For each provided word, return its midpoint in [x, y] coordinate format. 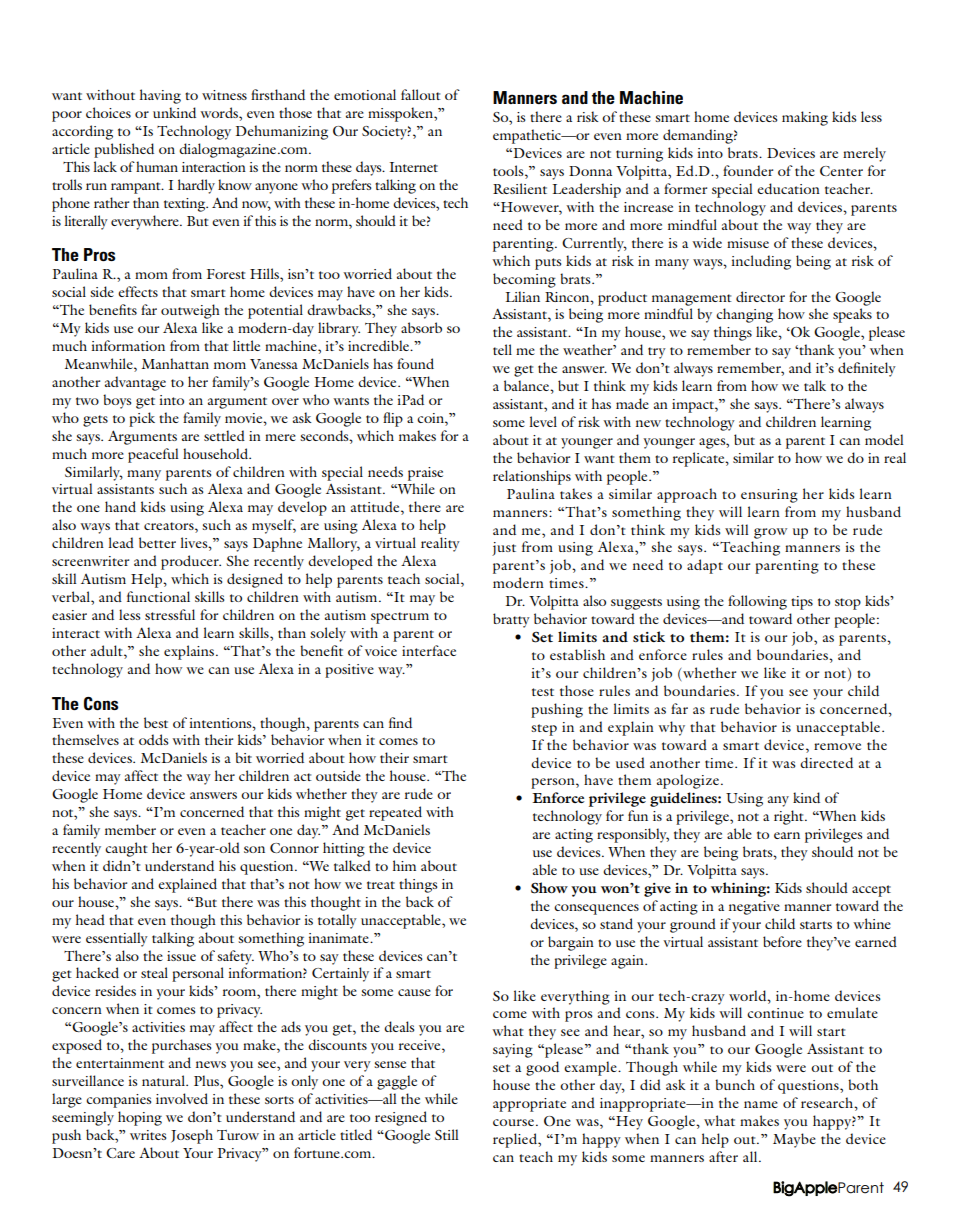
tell [502, 349]
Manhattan [175, 363]
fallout [421, 94]
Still [446, 1134]
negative [754, 908]
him [404, 865]
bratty [511, 620]
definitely [867, 369]
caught [126, 849]
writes [148, 1135]
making [805, 118]
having [160, 96]
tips [802, 603]
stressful [170, 614]
